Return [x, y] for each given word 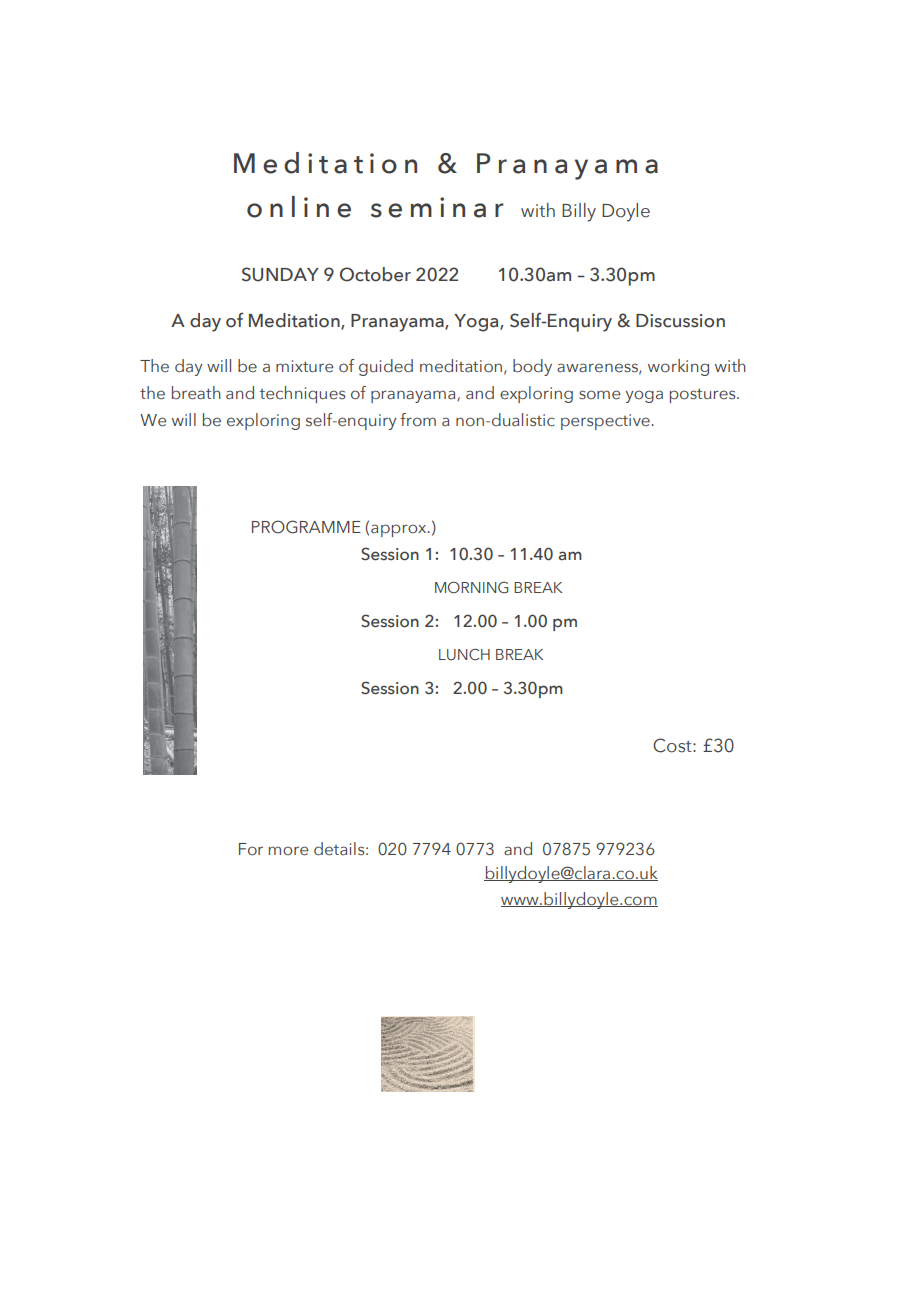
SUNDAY [280, 274]
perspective [606, 422]
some [599, 395]
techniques [302, 394]
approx [400, 530]
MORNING [471, 587]
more [288, 851]
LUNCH [464, 655]
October [375, 274]
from [418, 420]
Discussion [680, 321]
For [251, 849]
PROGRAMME [306, 527]
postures [704, 395]
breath [196, 393]
